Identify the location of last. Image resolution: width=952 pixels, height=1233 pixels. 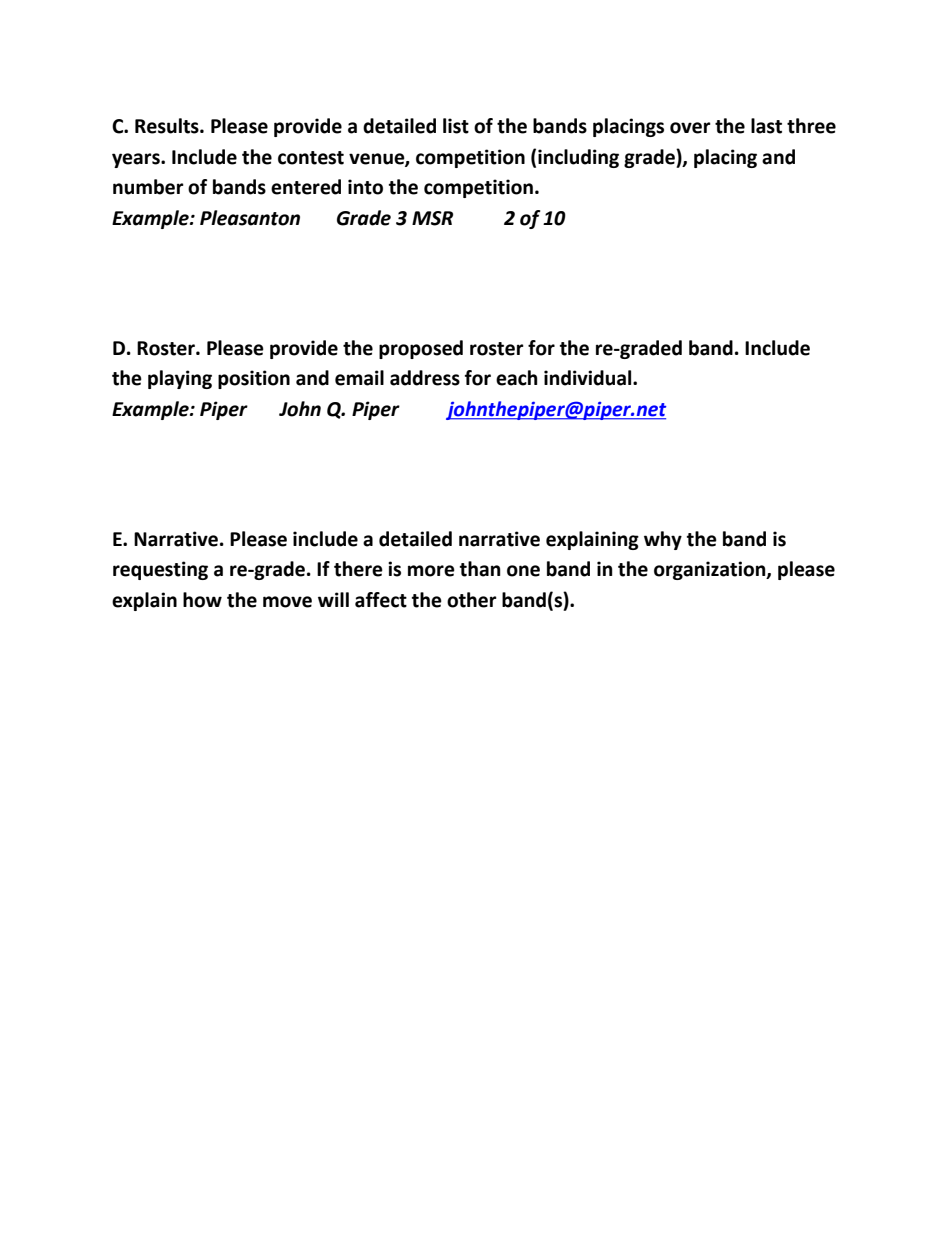
(766, 126).
